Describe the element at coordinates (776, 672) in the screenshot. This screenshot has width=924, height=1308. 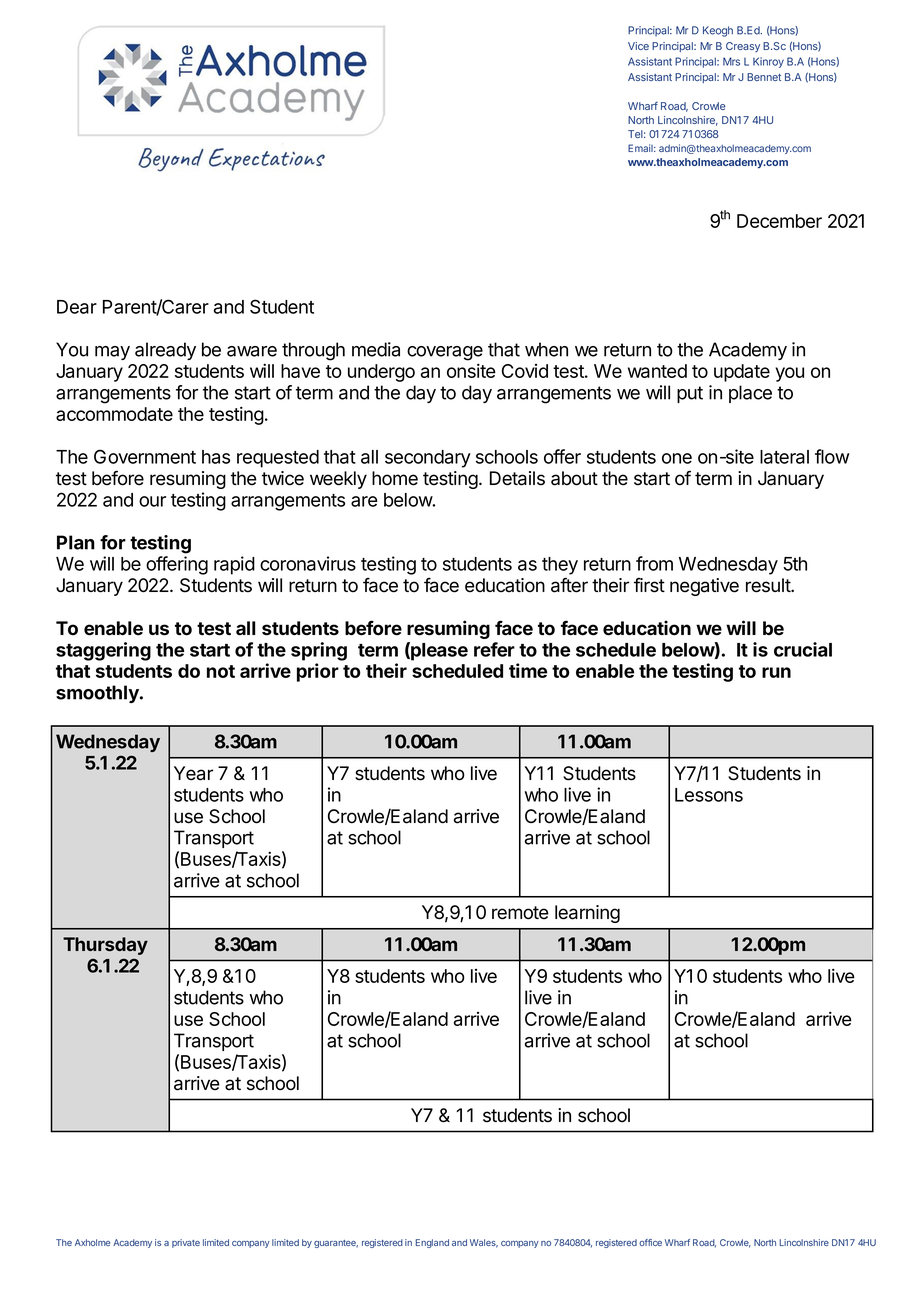
I see `run` at that location.
